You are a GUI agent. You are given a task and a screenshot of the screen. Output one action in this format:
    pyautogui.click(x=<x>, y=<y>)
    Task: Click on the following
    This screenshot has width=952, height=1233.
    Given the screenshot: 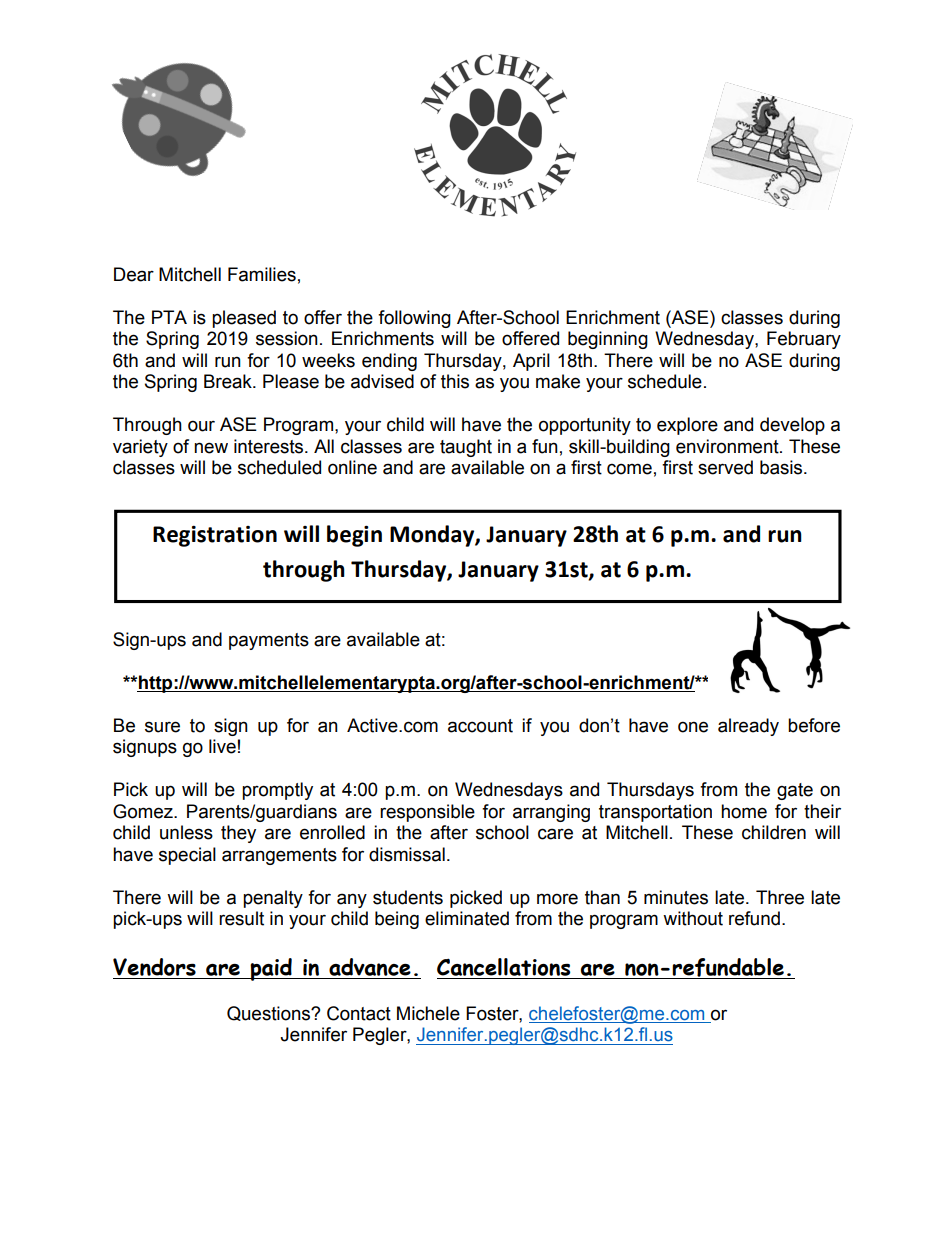 What is the action you would take?
    pyautogui.click(x=414, y=319)
